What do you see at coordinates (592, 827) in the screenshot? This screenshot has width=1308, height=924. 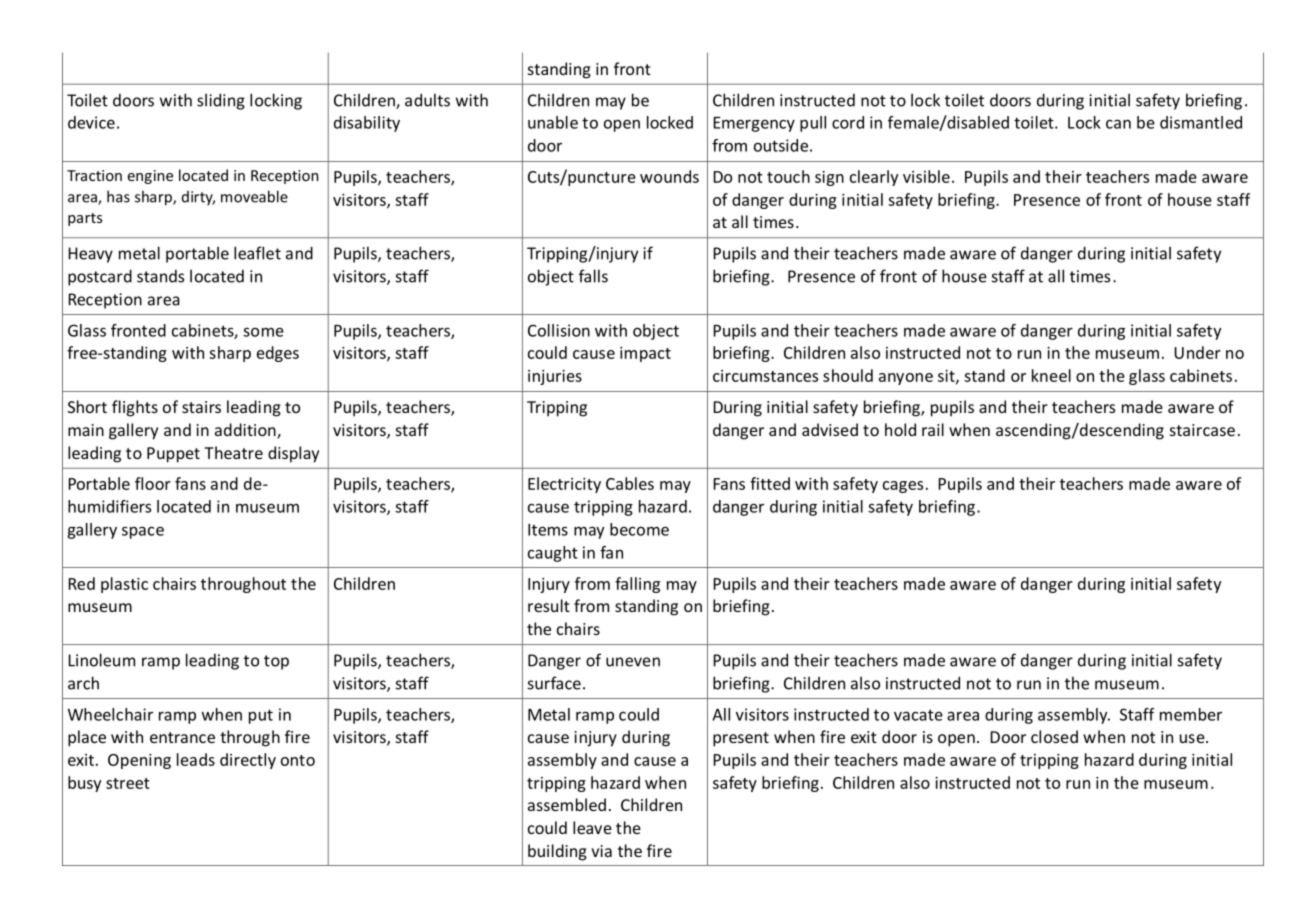 I see `leave` at bounding box center [592, 827].
